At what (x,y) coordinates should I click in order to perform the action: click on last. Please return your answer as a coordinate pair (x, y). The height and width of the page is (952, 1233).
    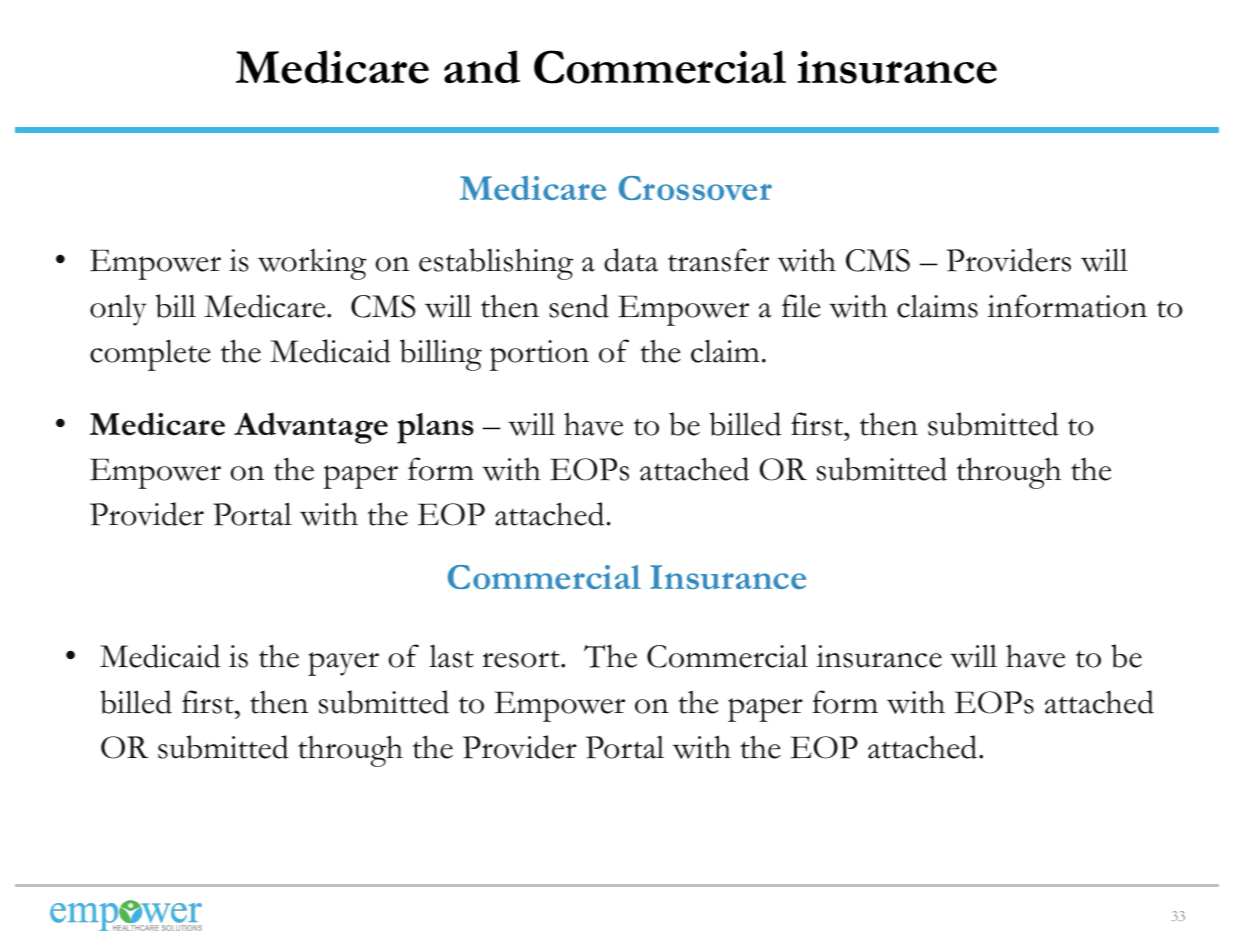
    Looking at the image, I should click on (451, 656).
